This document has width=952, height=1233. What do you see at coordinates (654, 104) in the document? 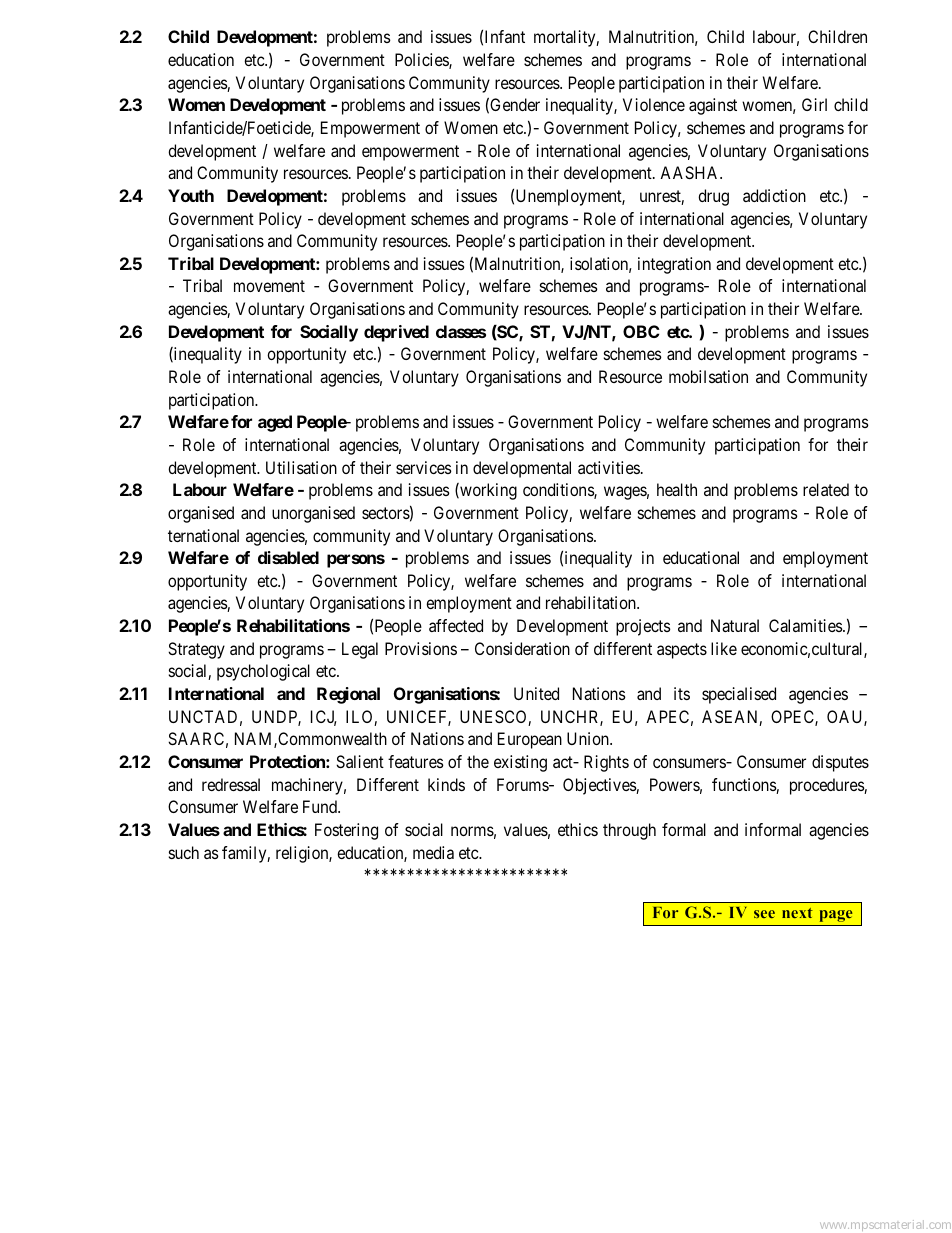
I see `Violence` at bounding box center [654, 104].
